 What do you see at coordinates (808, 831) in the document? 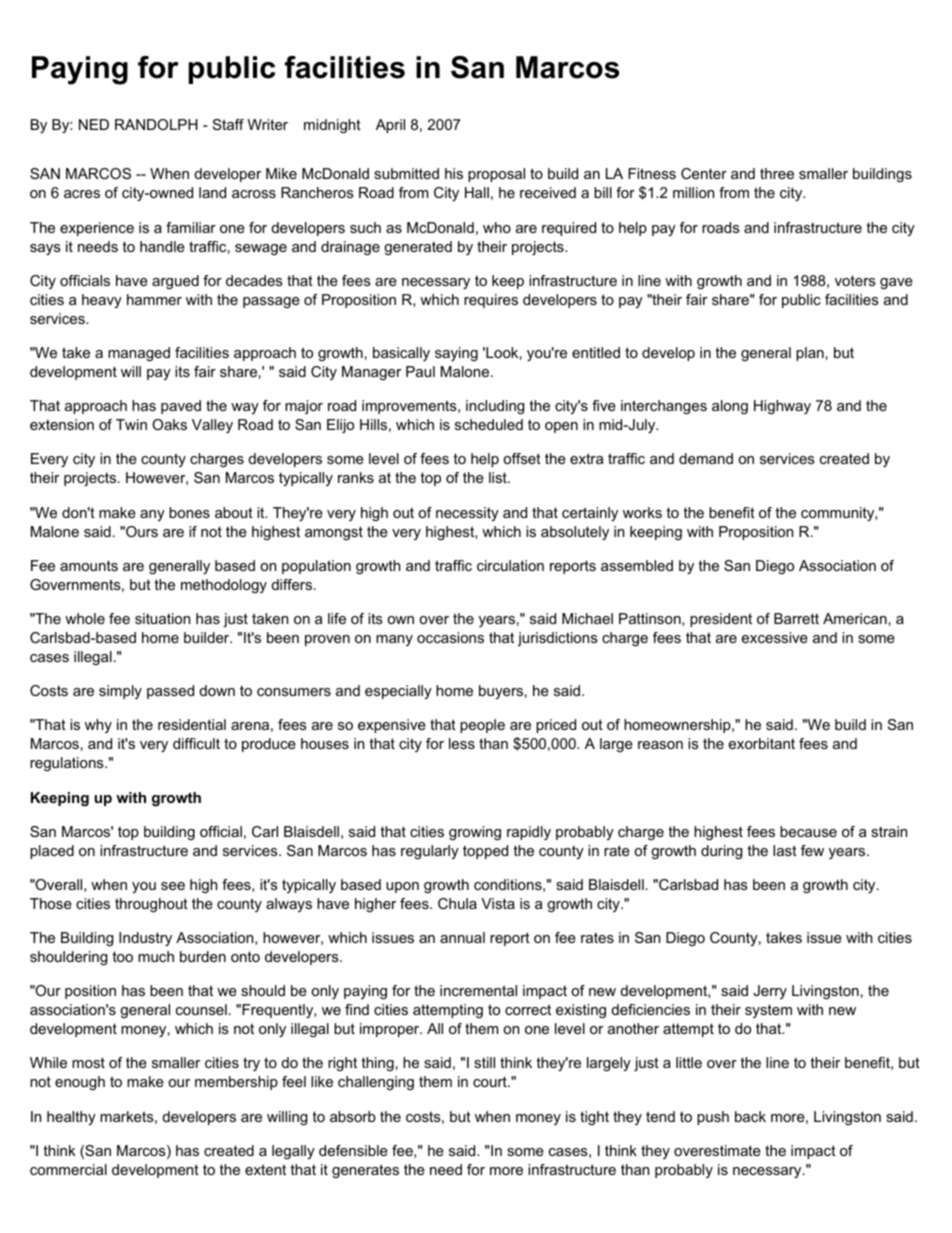
I see `because` at bounding box center [808, 831].
